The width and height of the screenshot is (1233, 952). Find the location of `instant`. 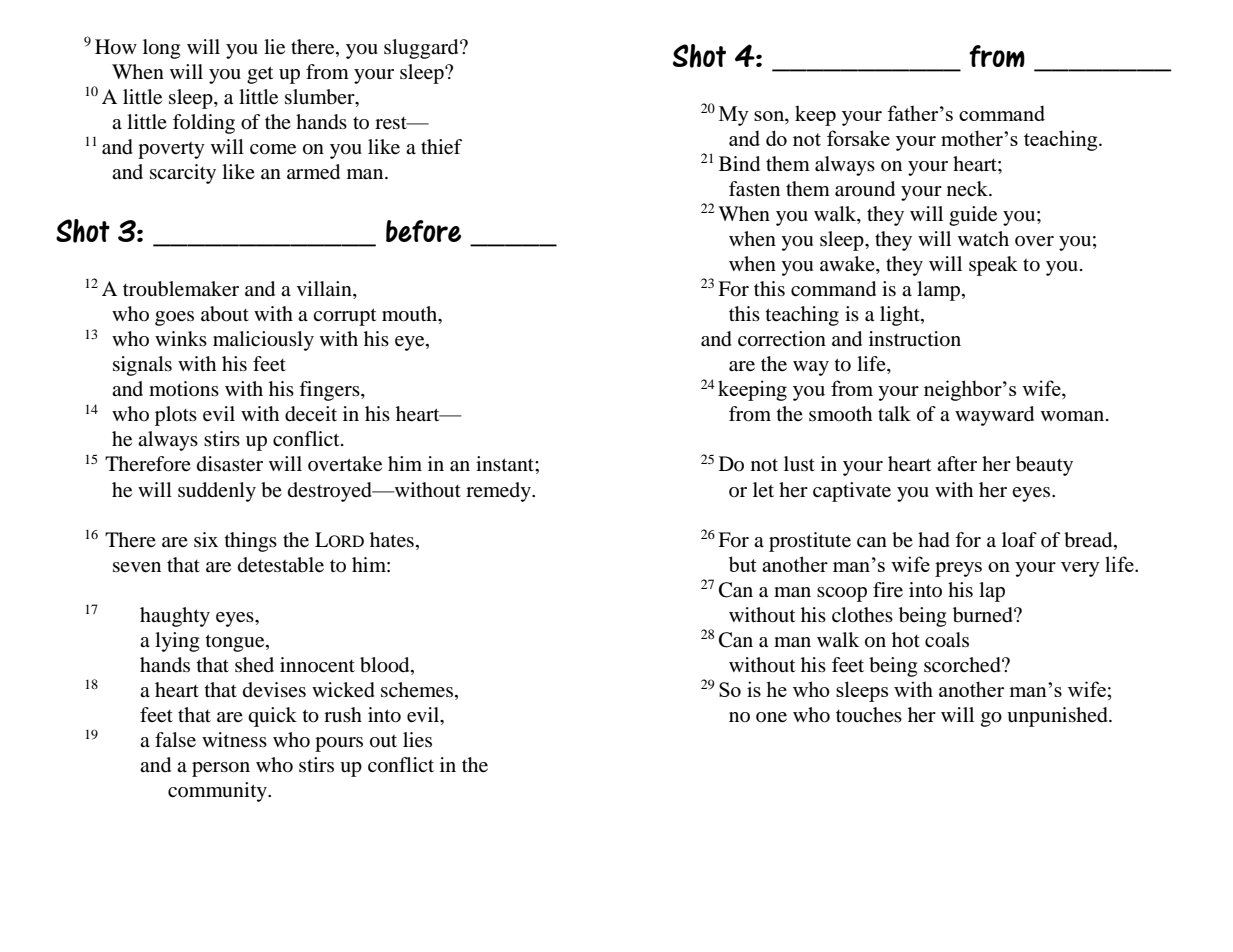

instant is located at coordinates (506, 463).
